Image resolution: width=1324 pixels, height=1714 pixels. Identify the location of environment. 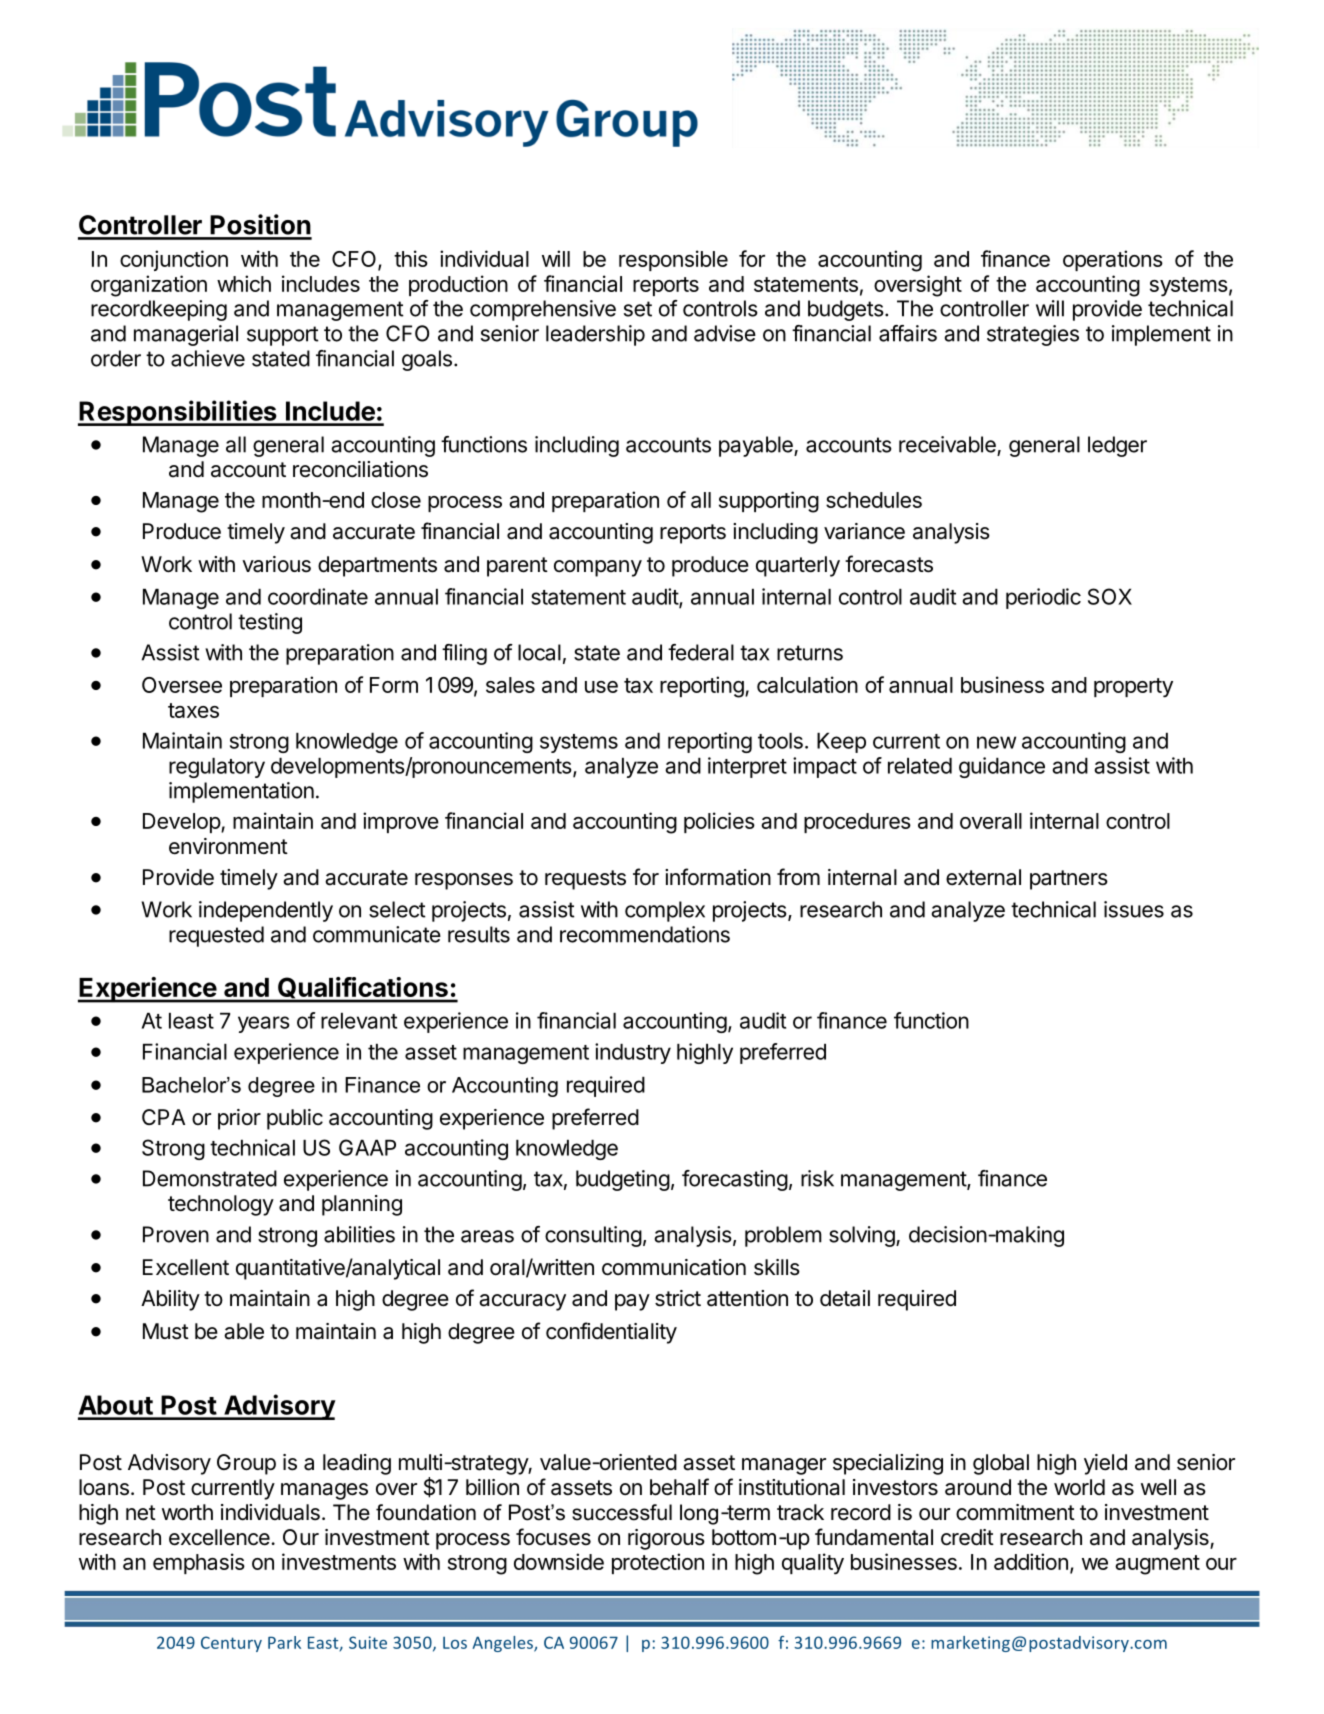
(228, 846).
